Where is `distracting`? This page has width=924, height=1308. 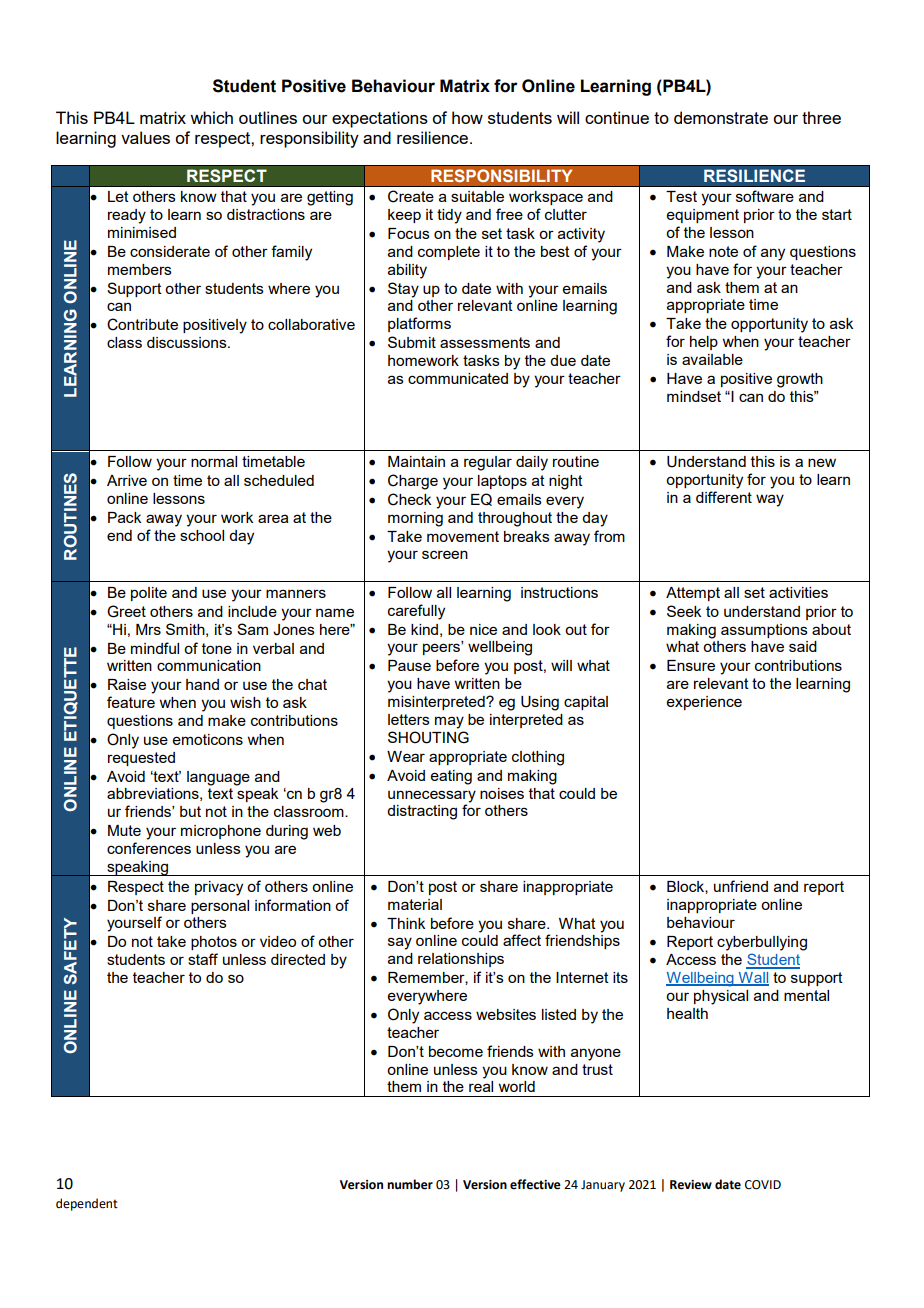 distracting is located at coordinates (422, 812).
